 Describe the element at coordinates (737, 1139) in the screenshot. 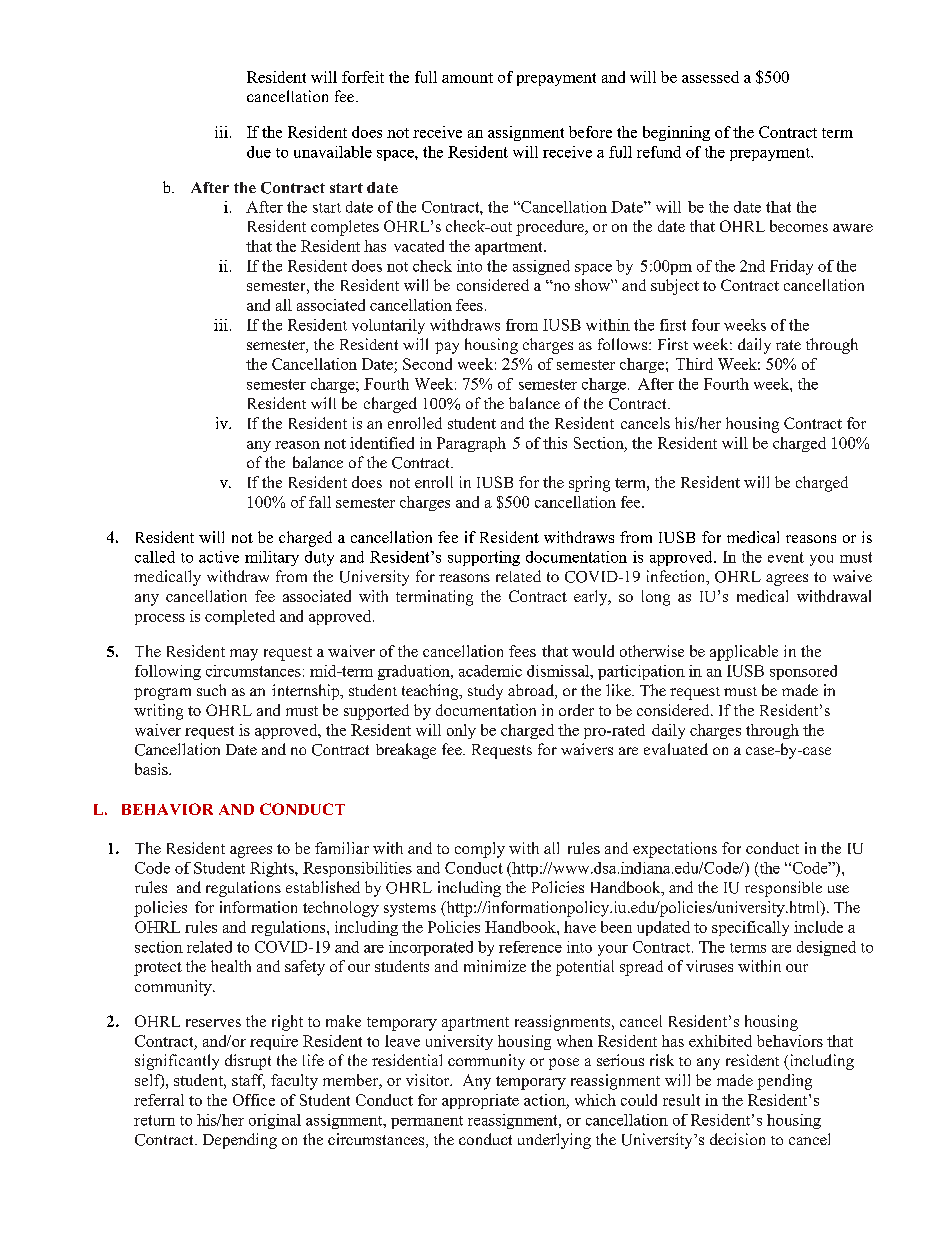

I see `decision` at that location.
